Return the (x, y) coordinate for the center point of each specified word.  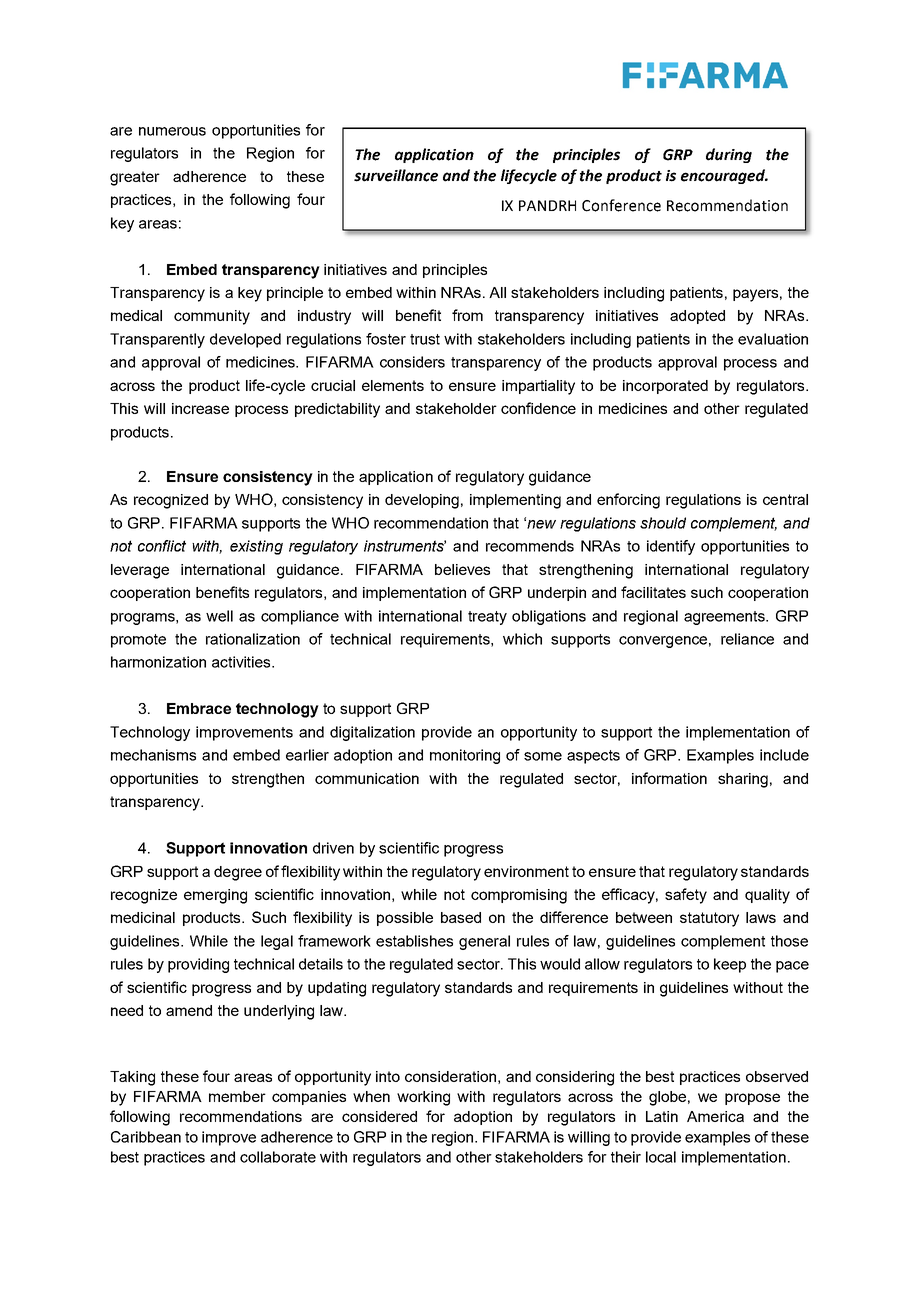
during (729, 155)
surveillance (396, 175)
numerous (172, 131)
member (237, 1096)
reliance (747, 639)
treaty (487, 618)
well (219, 616)
